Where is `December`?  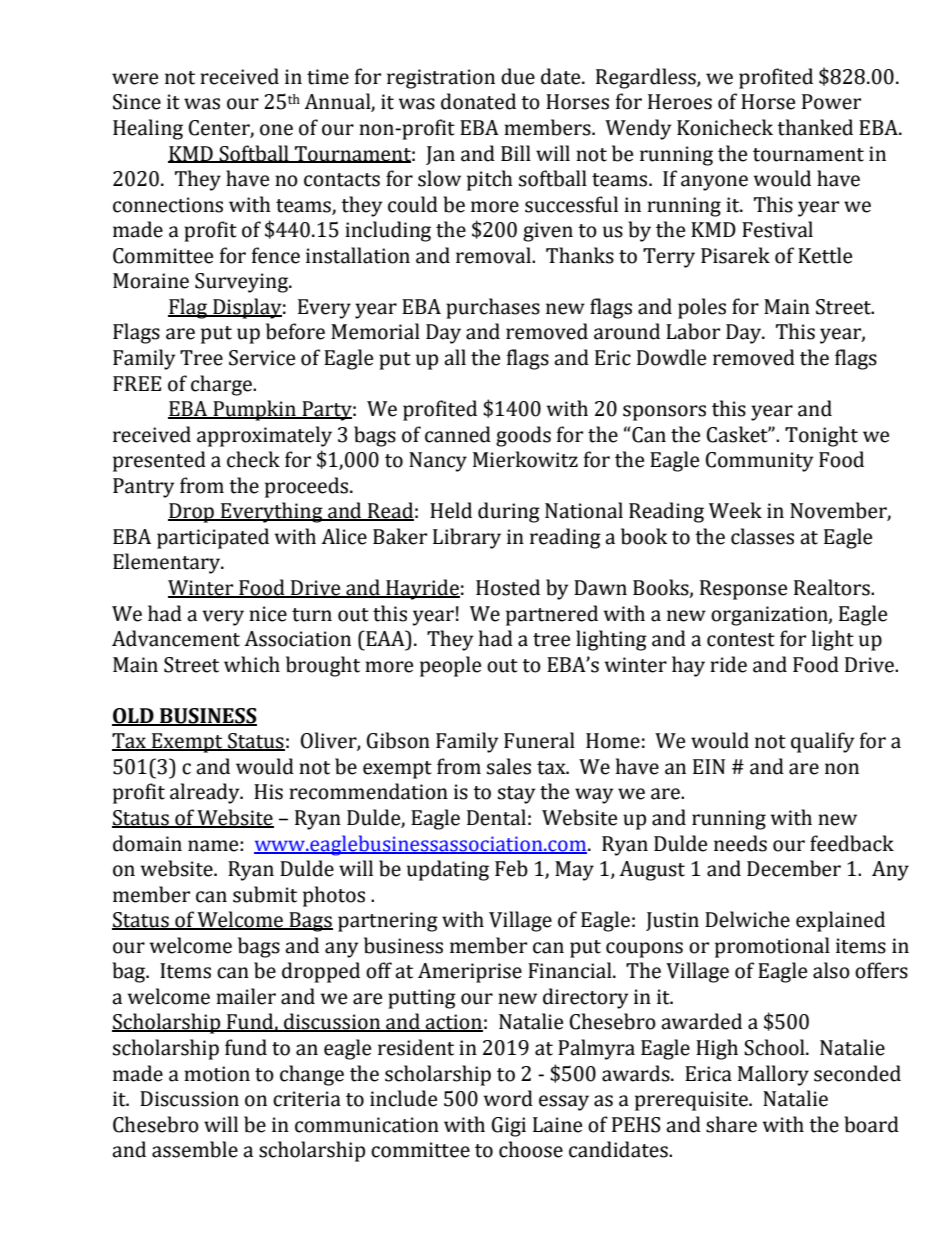 December is located at coordinates (794, 868).
